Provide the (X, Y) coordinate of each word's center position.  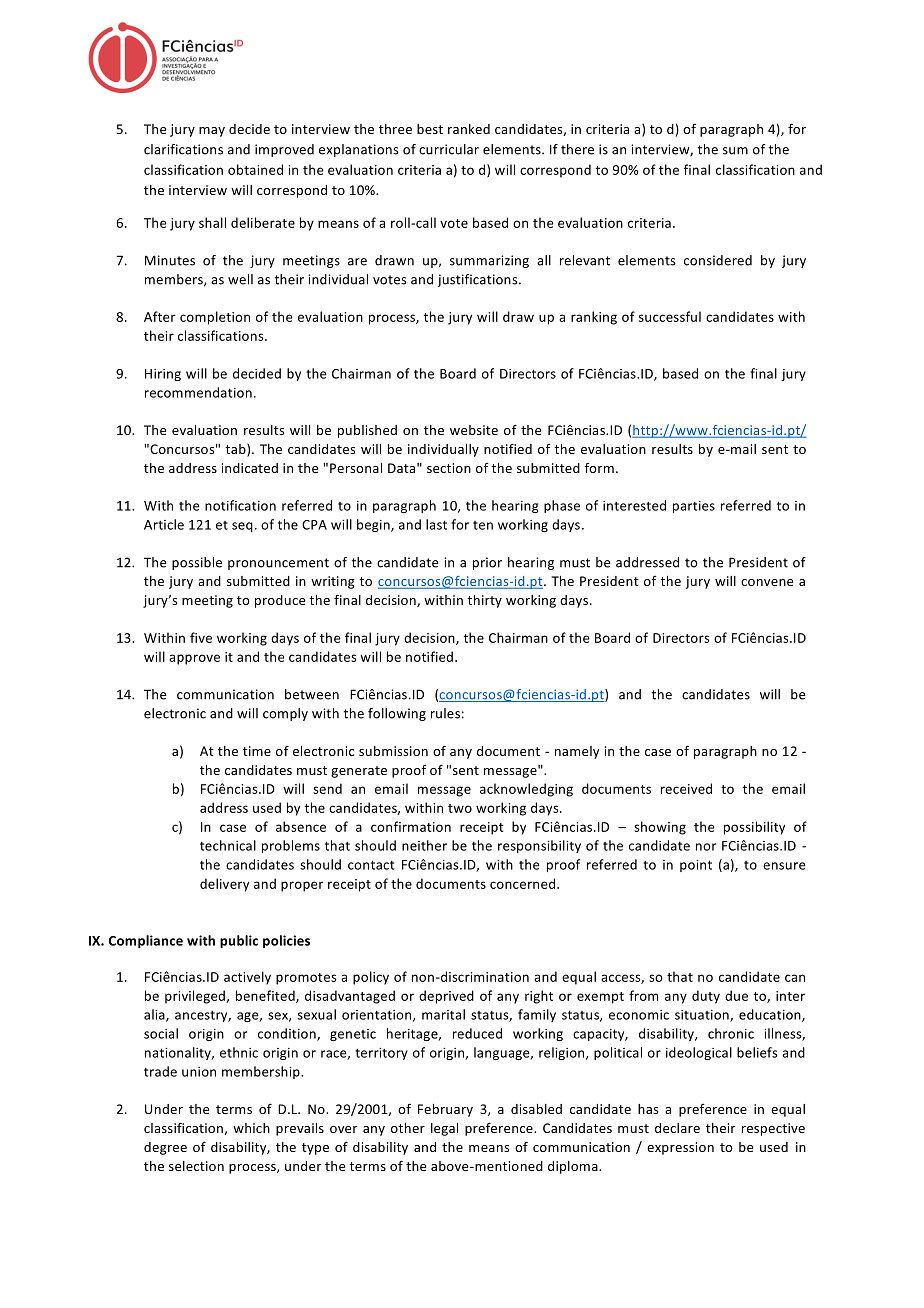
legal (444, 1129)
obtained (255, 169)
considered (718, 260)
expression (680, 1148)
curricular (449, 149)
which (251, 1128)
